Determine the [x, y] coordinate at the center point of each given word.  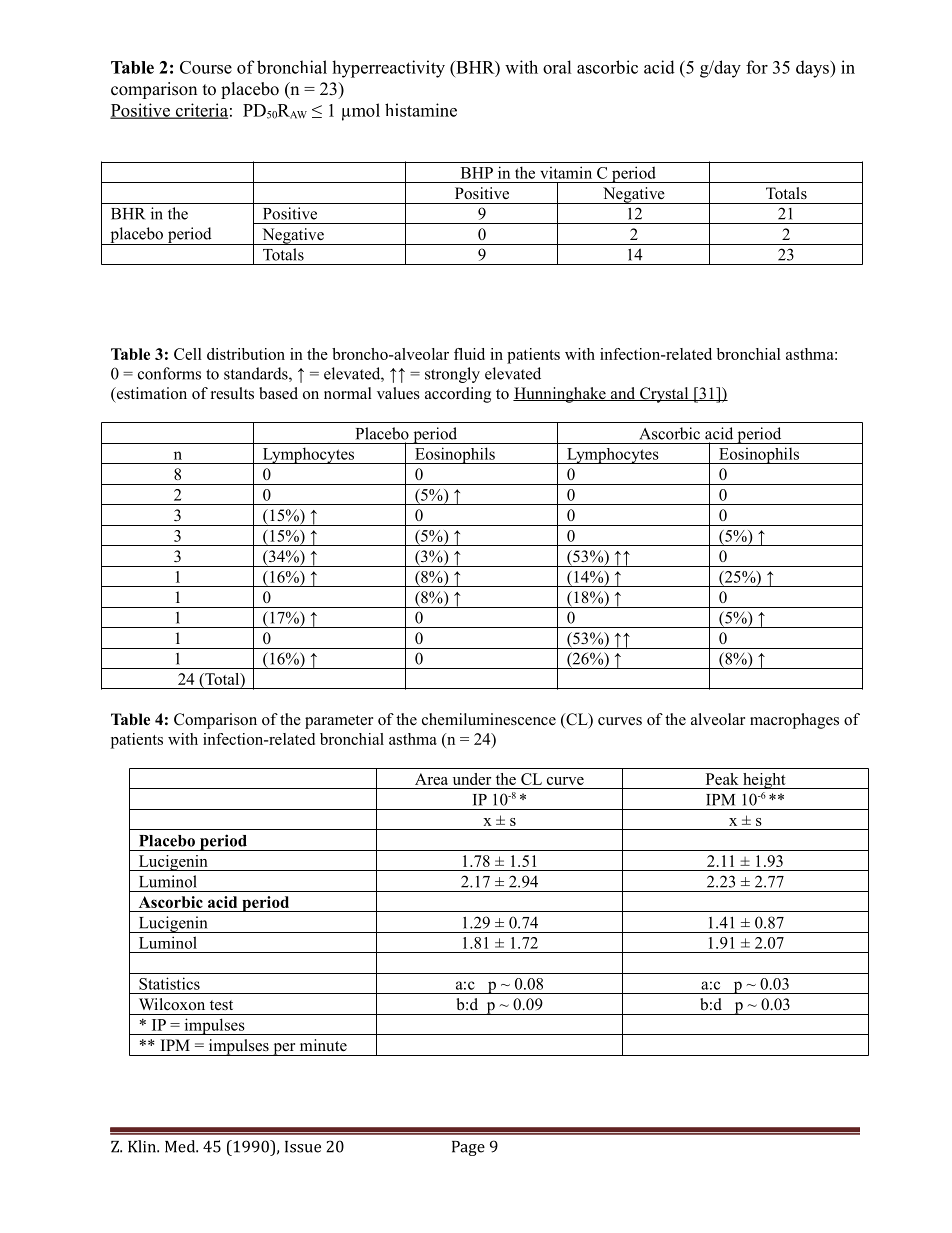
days [813, 69]
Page [468, 1148]
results [232, 393]
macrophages [794, 721]
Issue [303, 1147]
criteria [200, 111]
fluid [469, 354]
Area [431, 779]
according [458, 395]
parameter [339, 722]
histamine [421, 110]
